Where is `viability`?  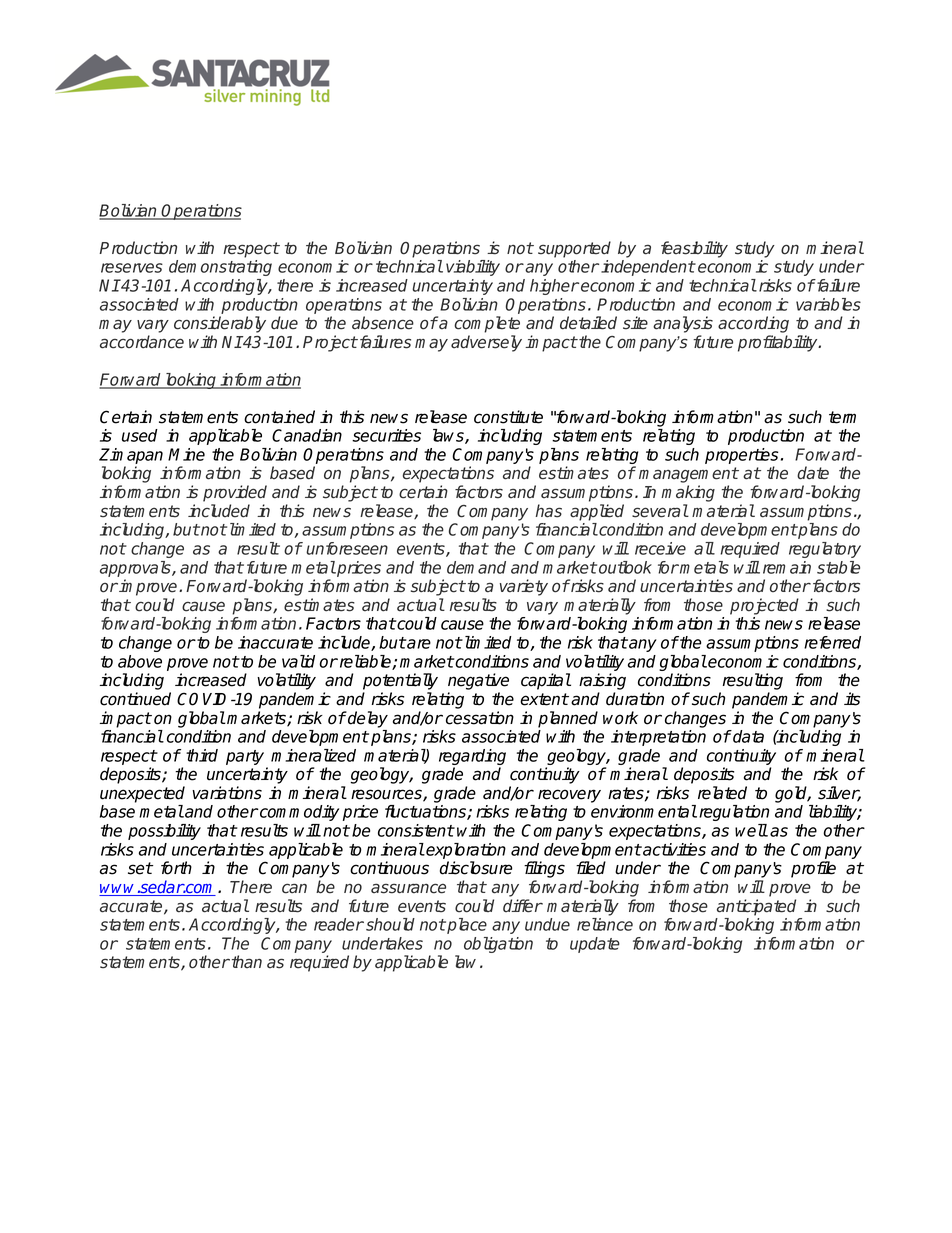
viability is located at coordinates (473, 268).
